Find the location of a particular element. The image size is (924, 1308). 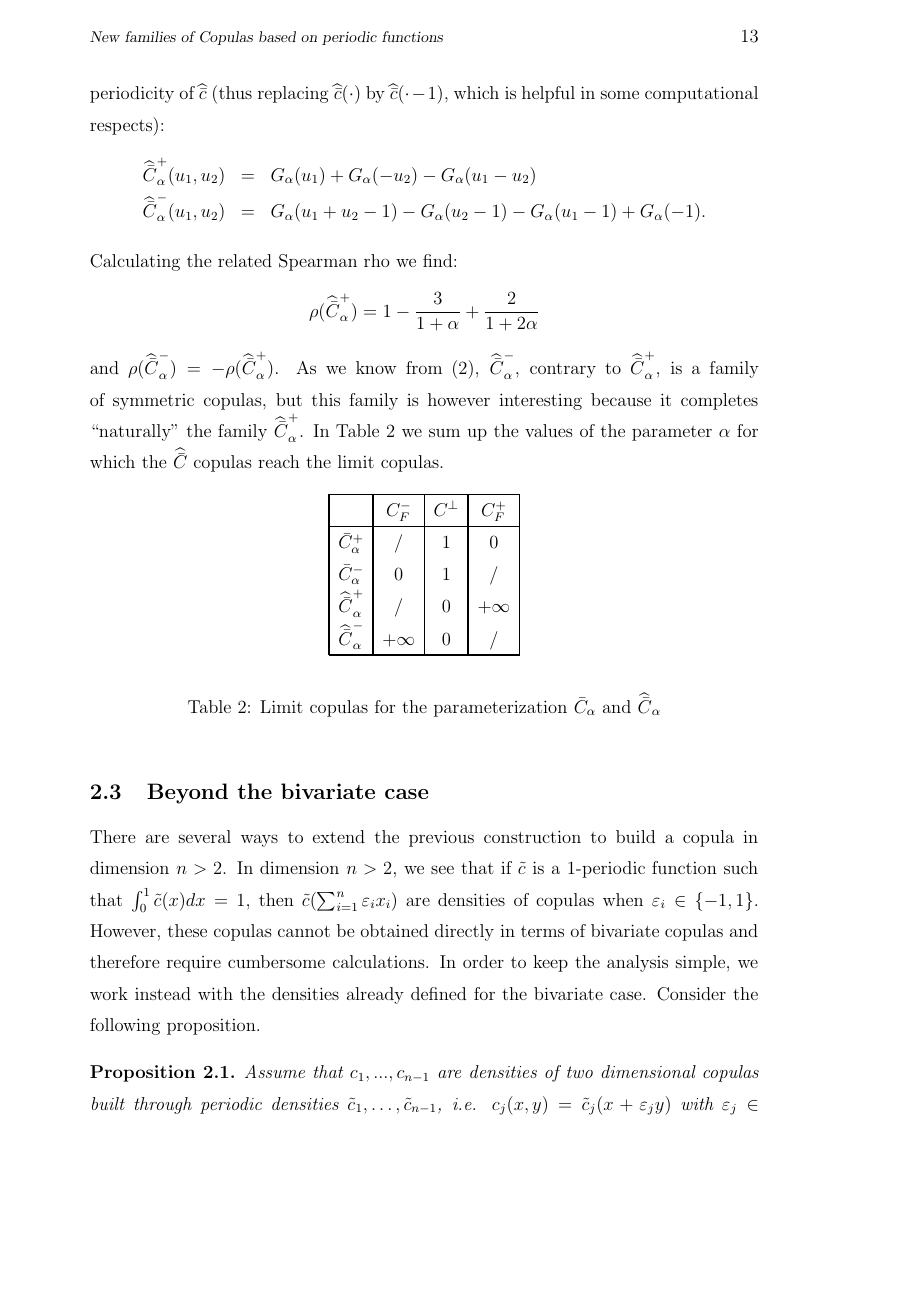

from is located at coordinates (424, 367).
